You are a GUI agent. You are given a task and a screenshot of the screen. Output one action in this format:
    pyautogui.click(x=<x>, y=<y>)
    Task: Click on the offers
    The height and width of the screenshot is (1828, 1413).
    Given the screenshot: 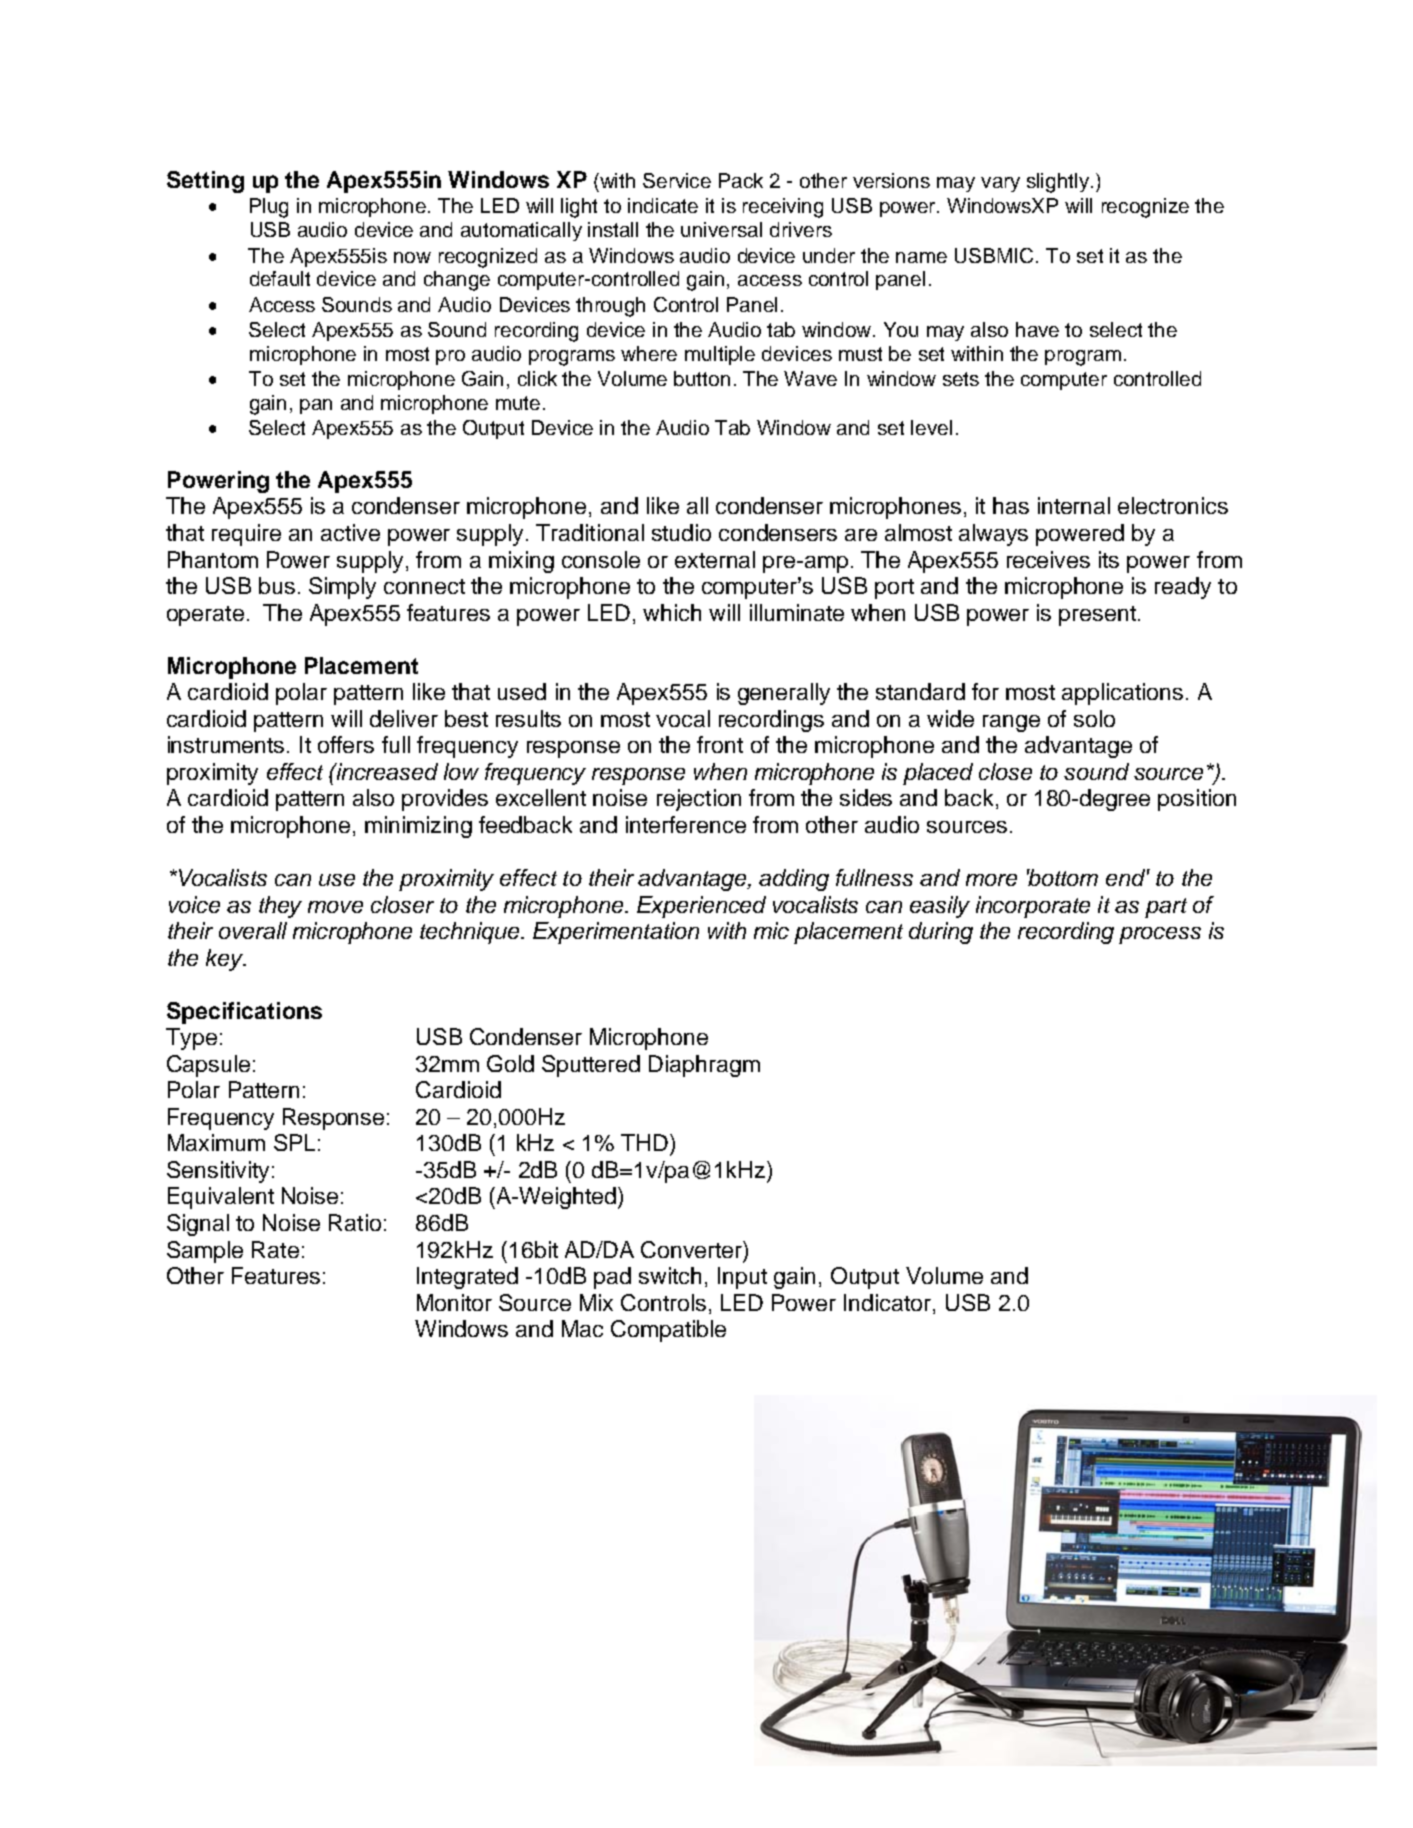 What is the action you would take?
    pyautogui.click(x=346, y=744)
